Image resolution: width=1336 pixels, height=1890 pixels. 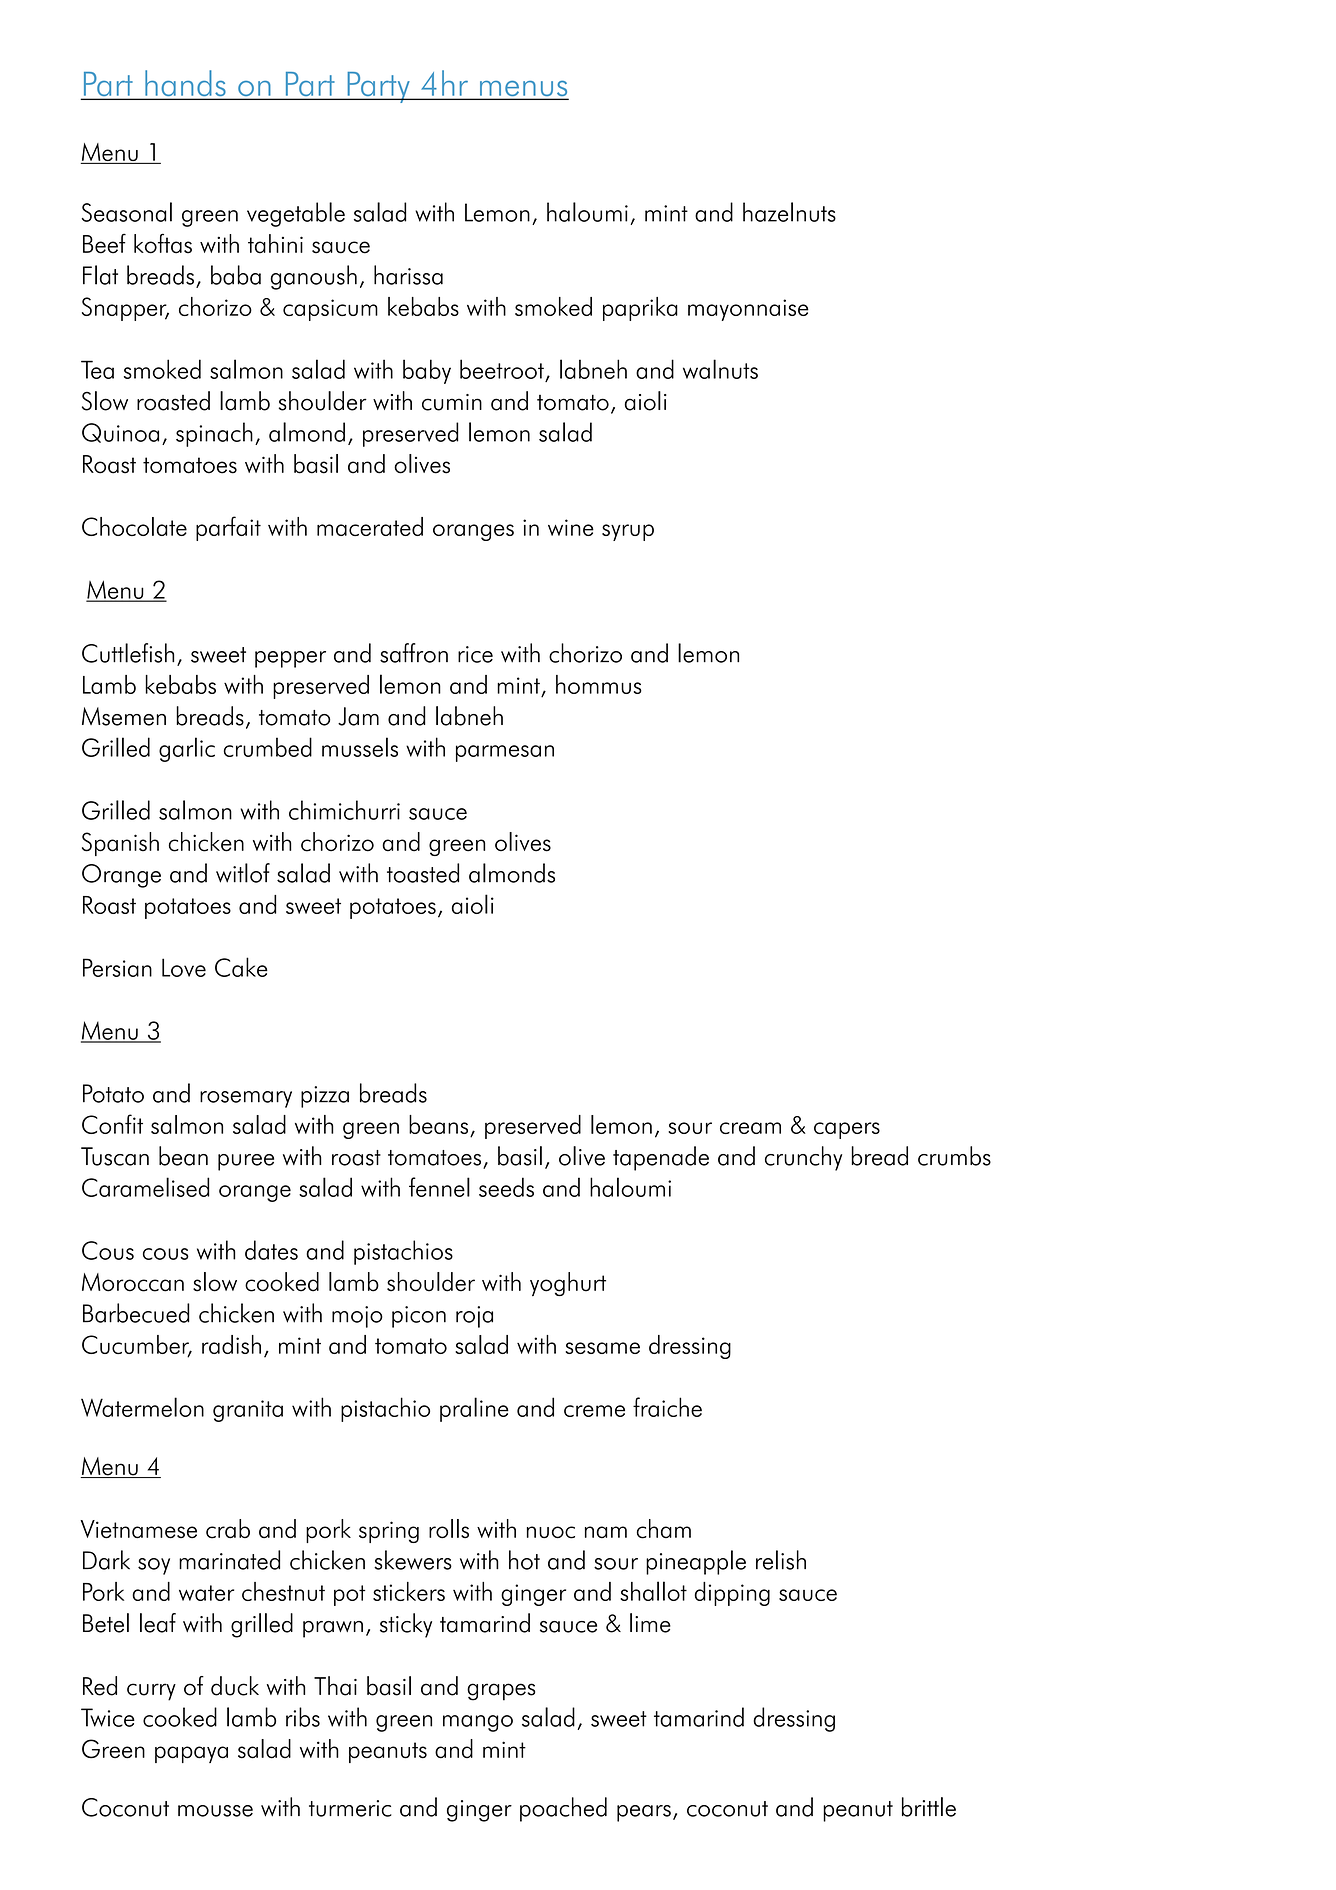 I want to click on crunchy, so click(x=803, y=1158).
